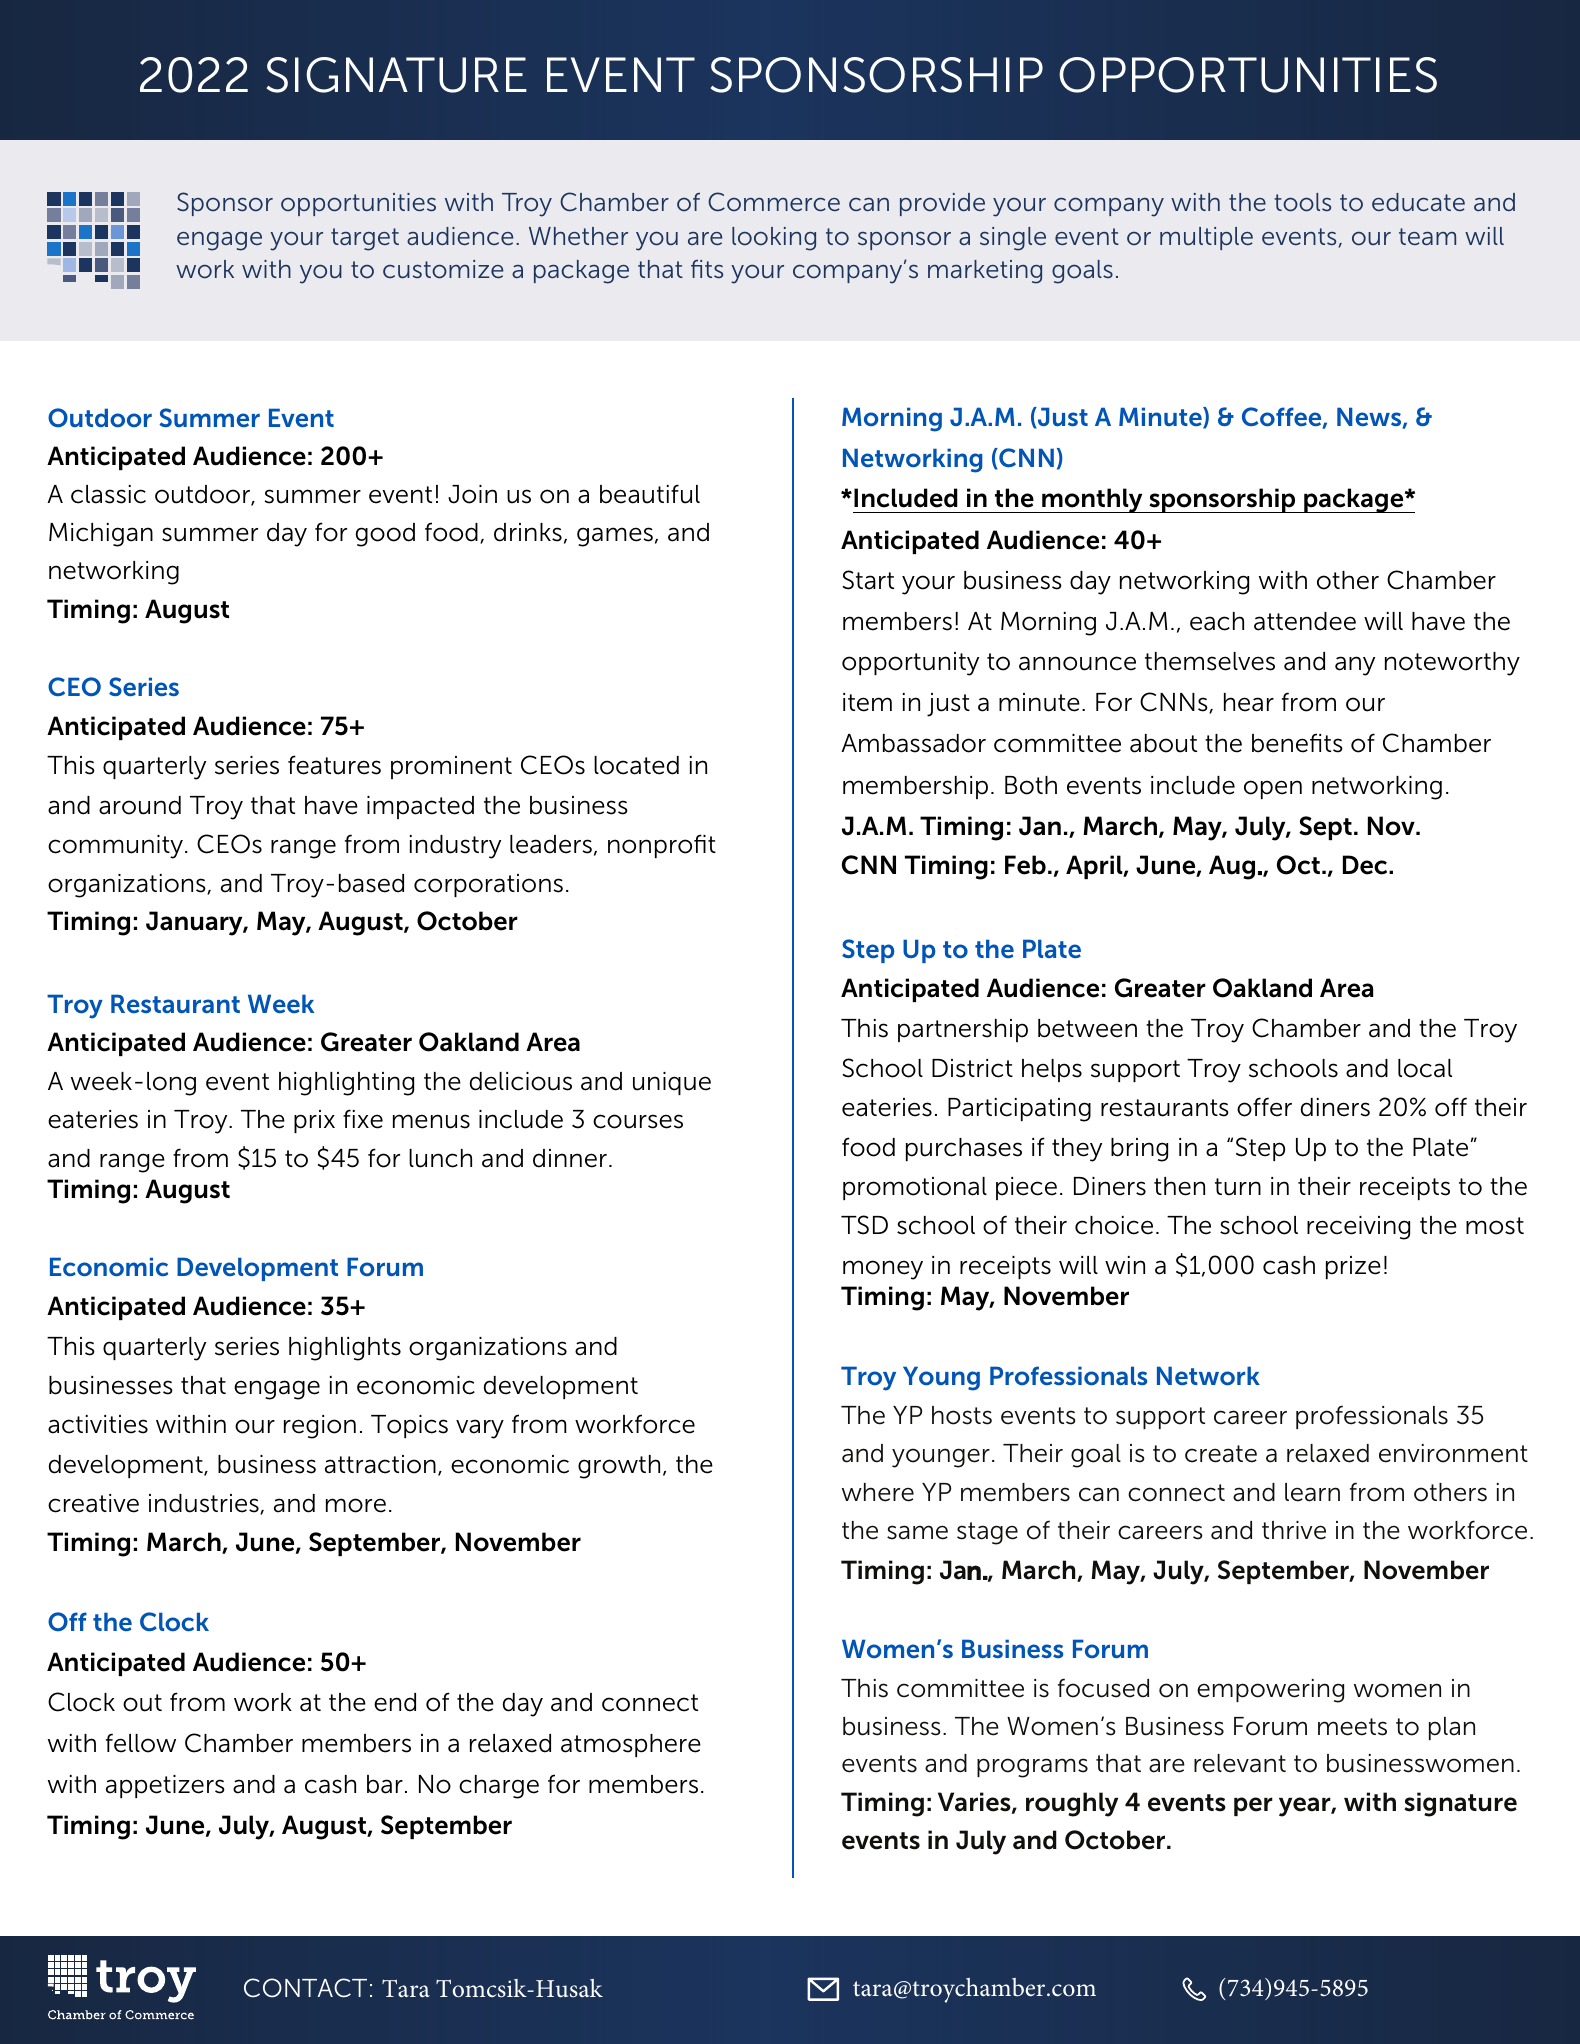 The height and width of the document is (2044, 1580). Describe the element at coordinates (962, 1415) in the document. I see `hosts` at that location.
